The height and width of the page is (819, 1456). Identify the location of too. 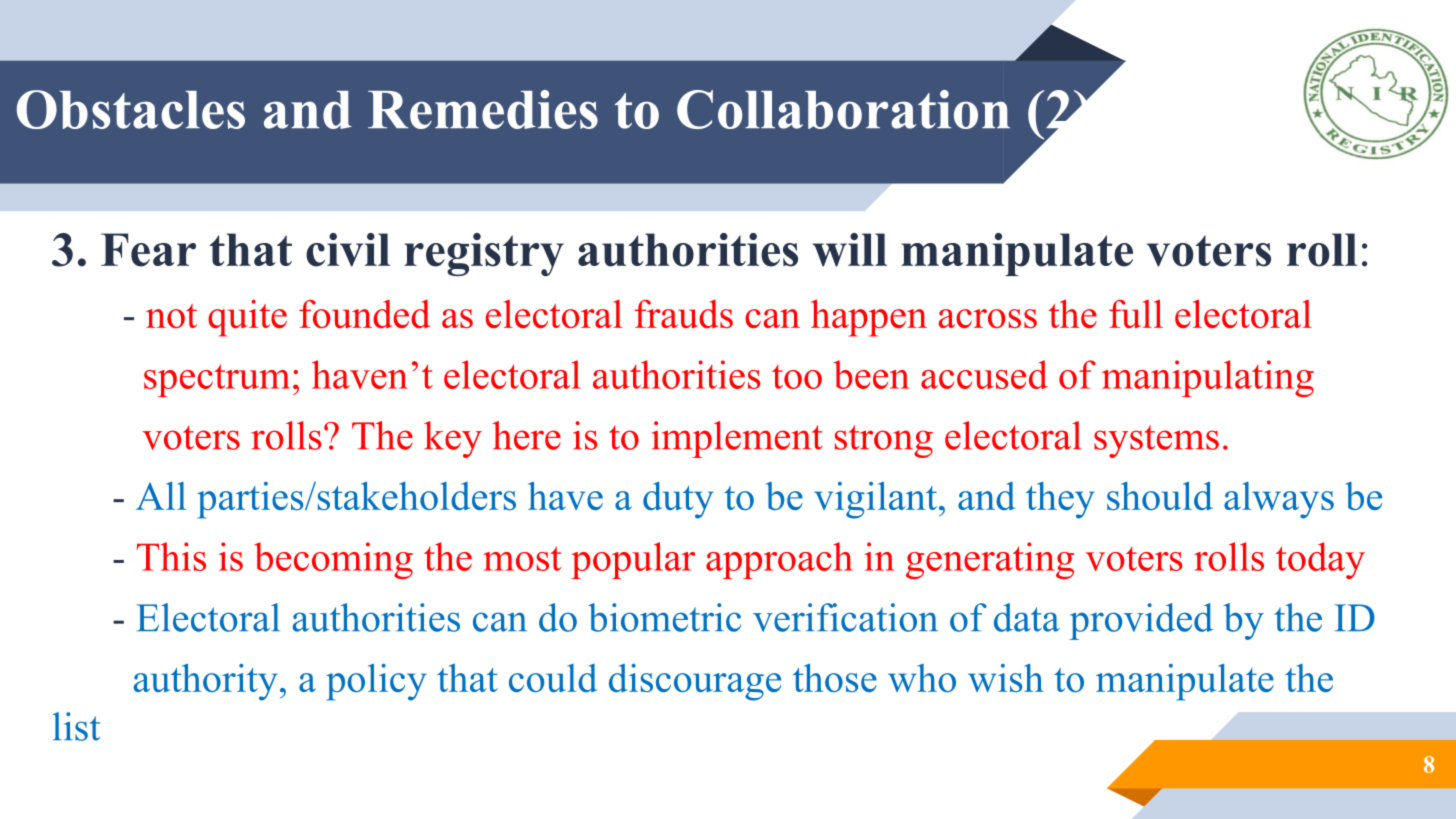
(797, 377).
